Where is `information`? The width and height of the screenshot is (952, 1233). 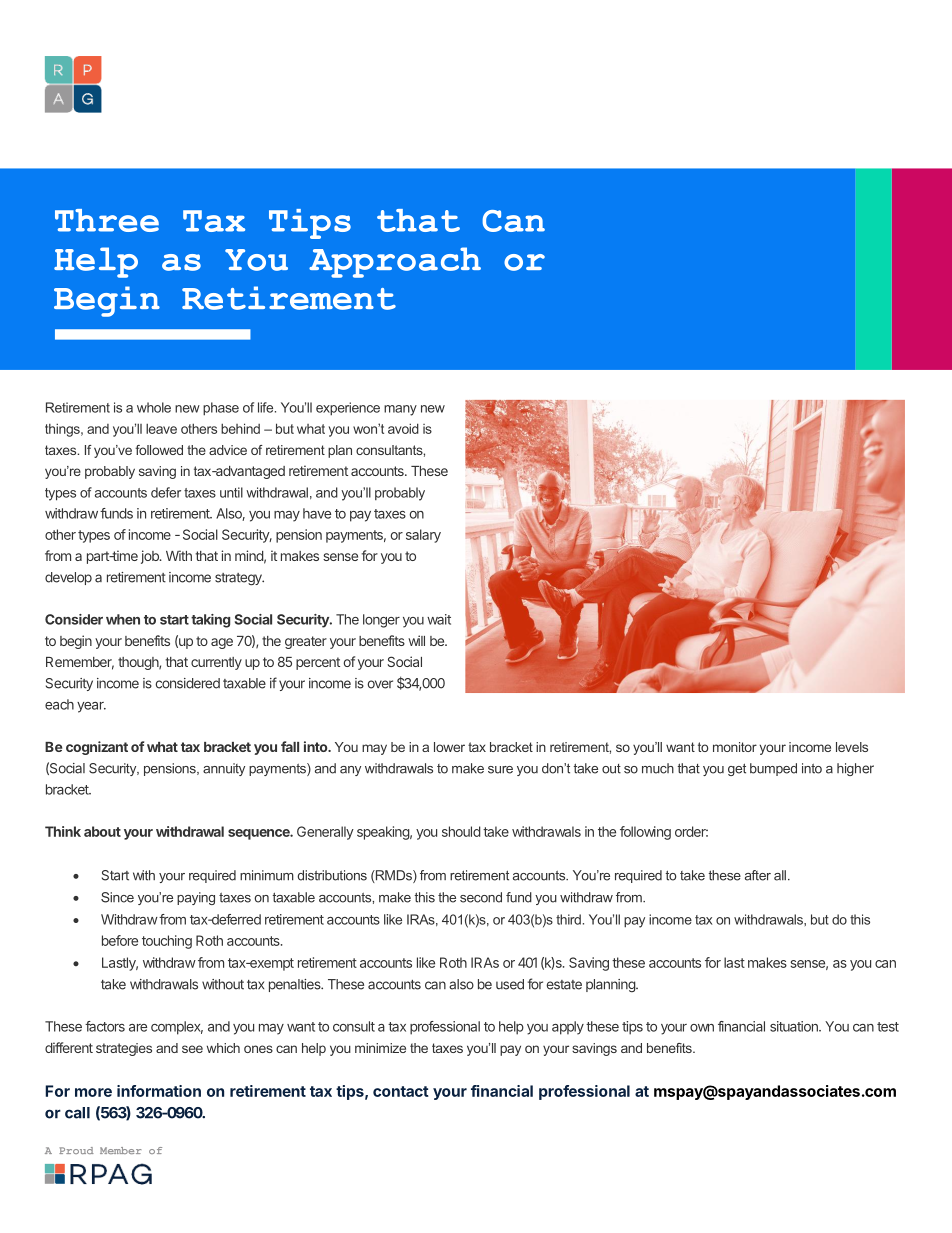
information is located at coordinates (159, 1091).
